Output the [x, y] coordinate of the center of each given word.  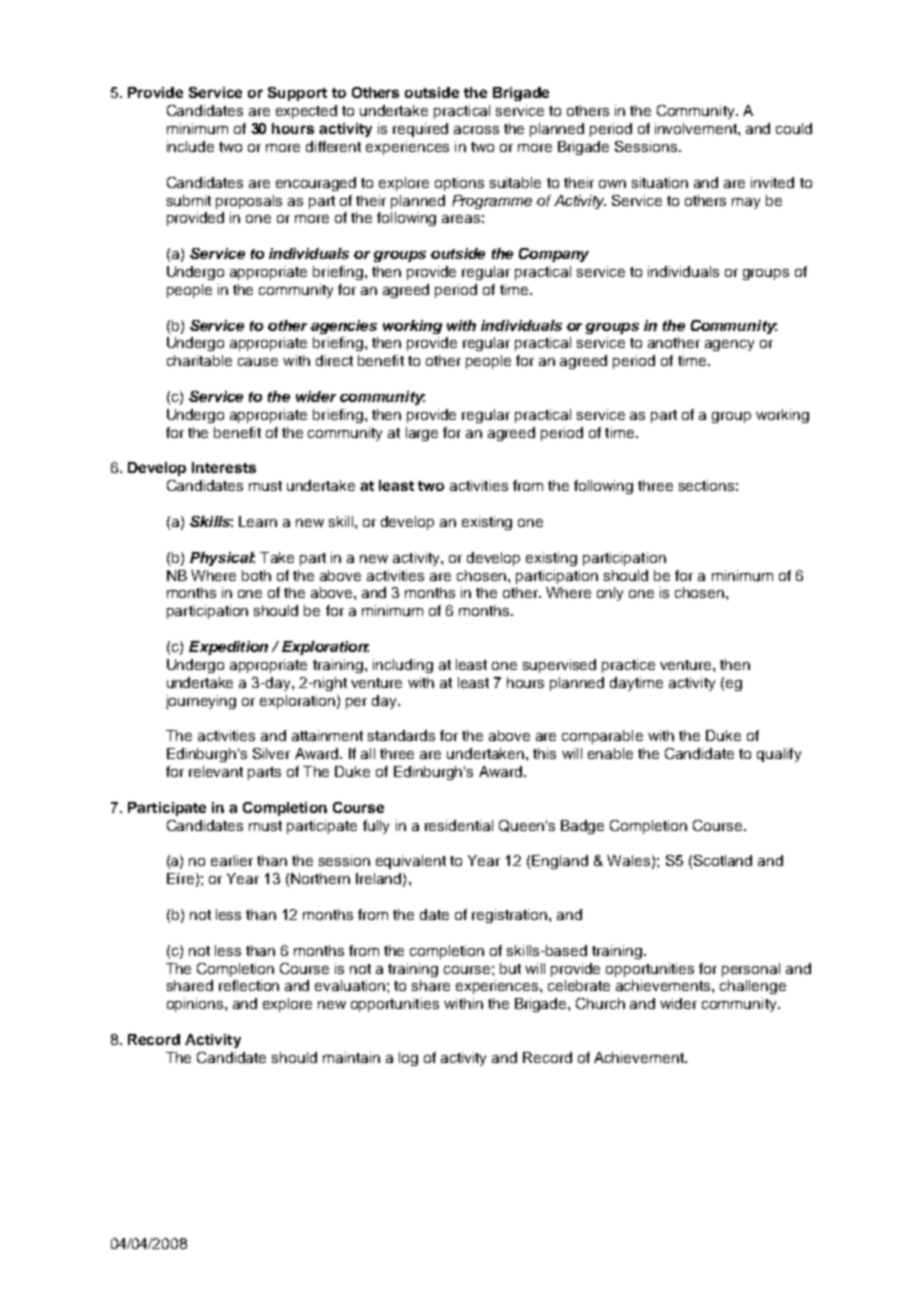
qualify [779, 755]
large [422, 434]
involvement [697, 128]
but [510, 968]
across [476, 130]
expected [306, 112]
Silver [271, 753]
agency [729, 345]
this [544, 753]
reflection [249, 985]
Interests [224, 467]
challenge [753, 987]
